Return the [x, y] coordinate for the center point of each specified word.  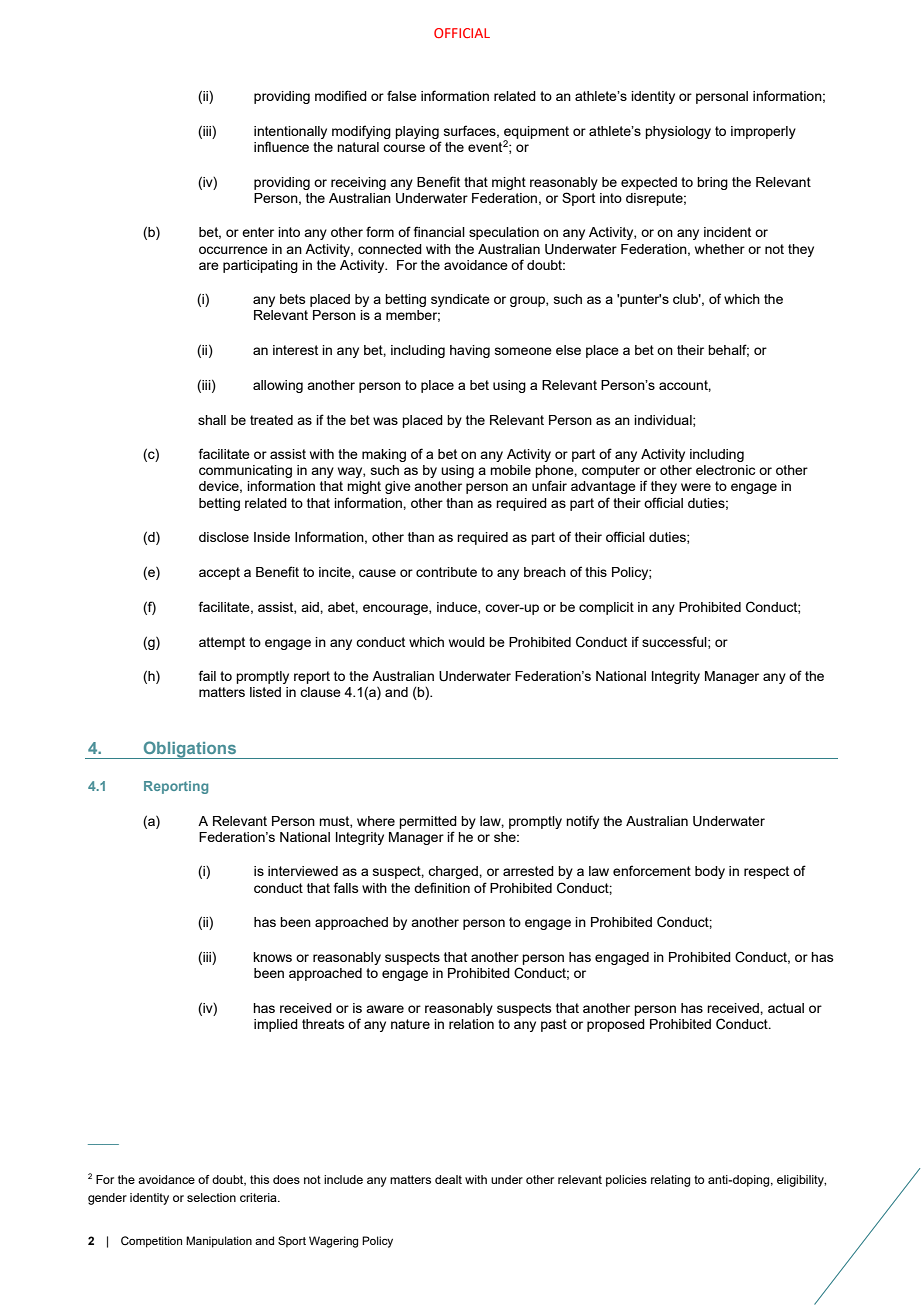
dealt [448, 1179]
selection [211, 1197]
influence [281, 146]
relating [670, 1181]
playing [417, 132]
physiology [678, 132]
